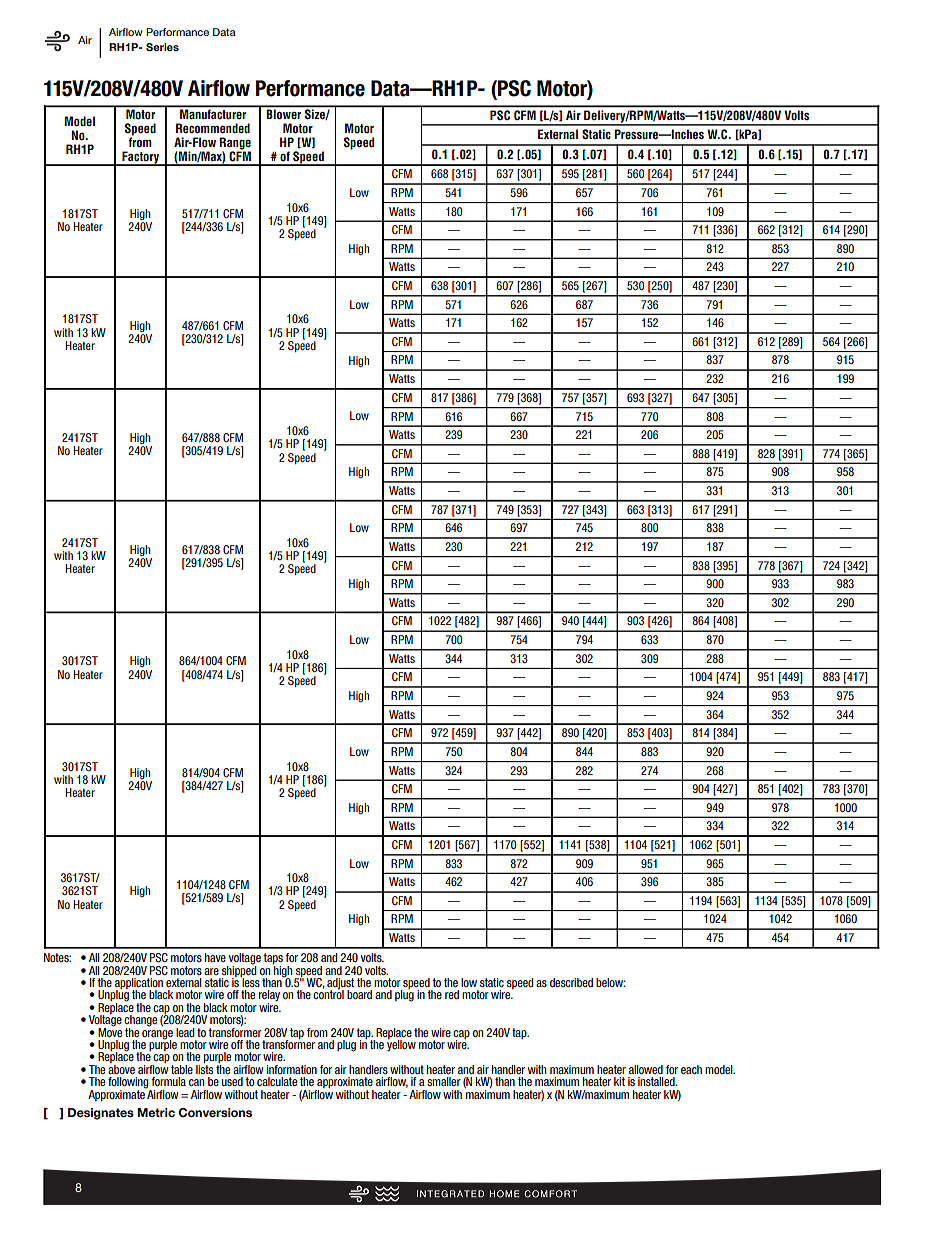 Image resolution: width=952 pixels, height=1233 pixels. Describe the element at coordinates (571, 982) in the document. I see `described` at that location.
